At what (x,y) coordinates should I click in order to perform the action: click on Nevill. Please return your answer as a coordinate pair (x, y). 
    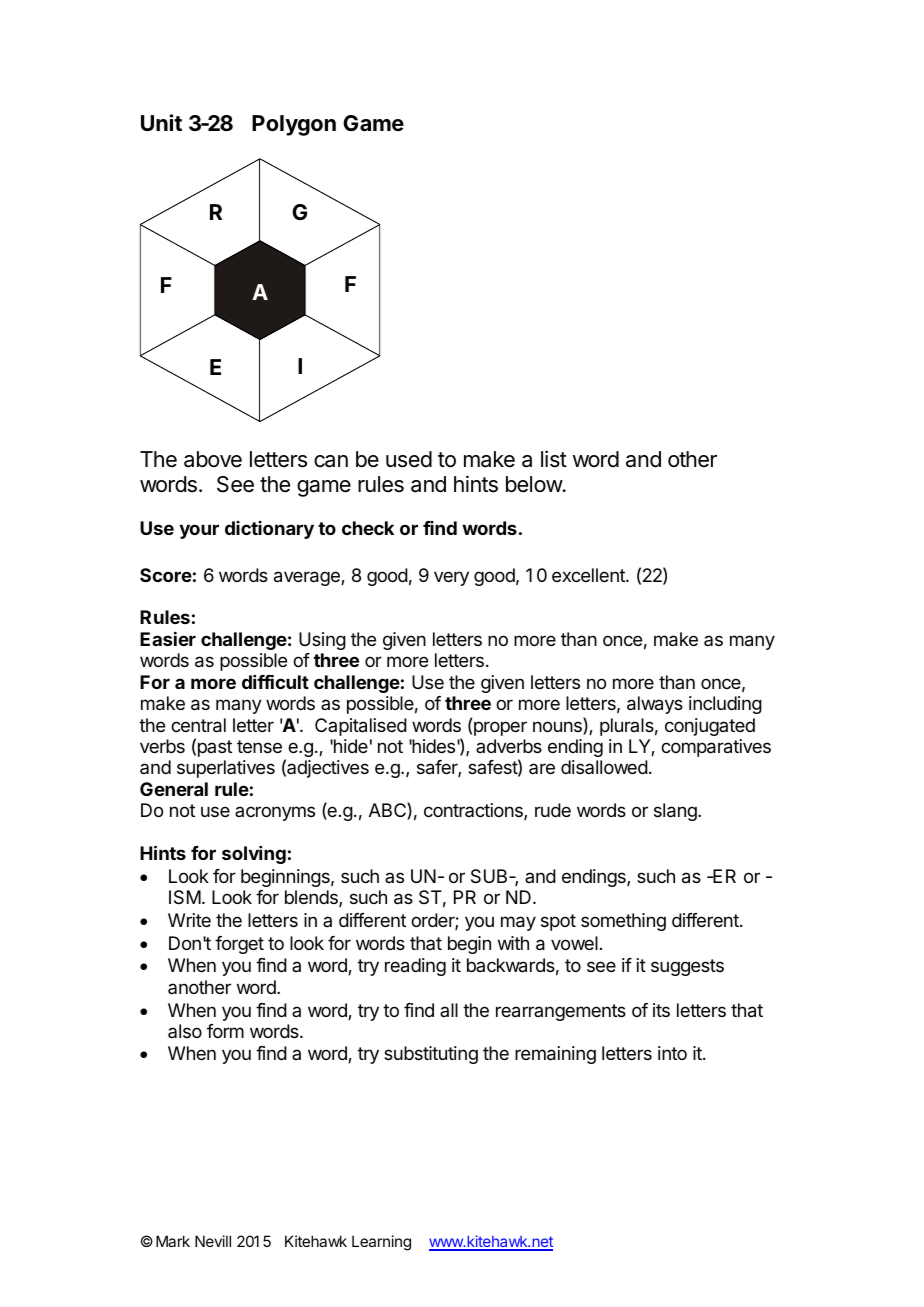
    Looking at the image, I should click on (213, 1241).
